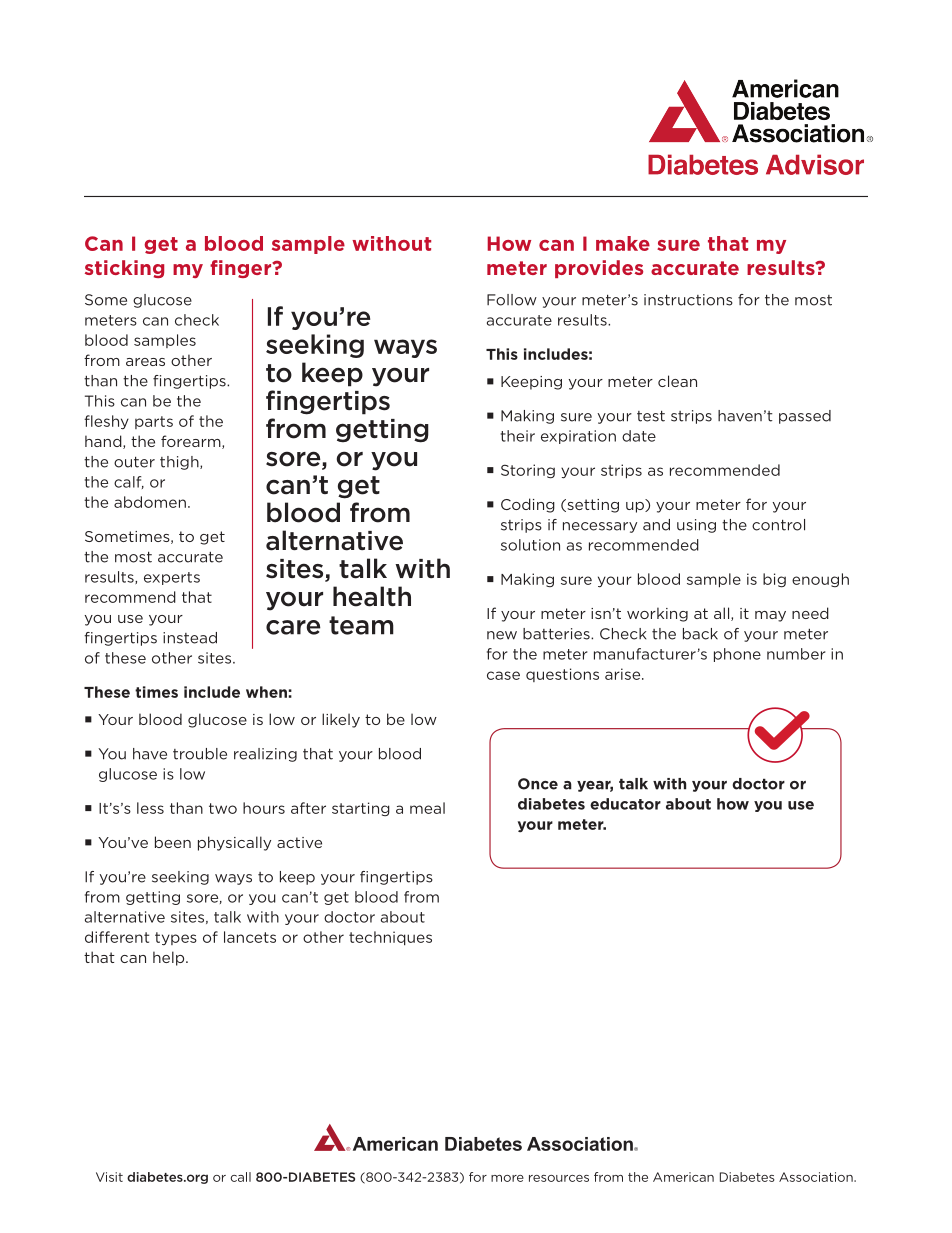 The height and width of the image is (1233, 952). What do you see at coordinates (507, 1178) in the image?
I see `more` at bounding box center [507, 1178].
